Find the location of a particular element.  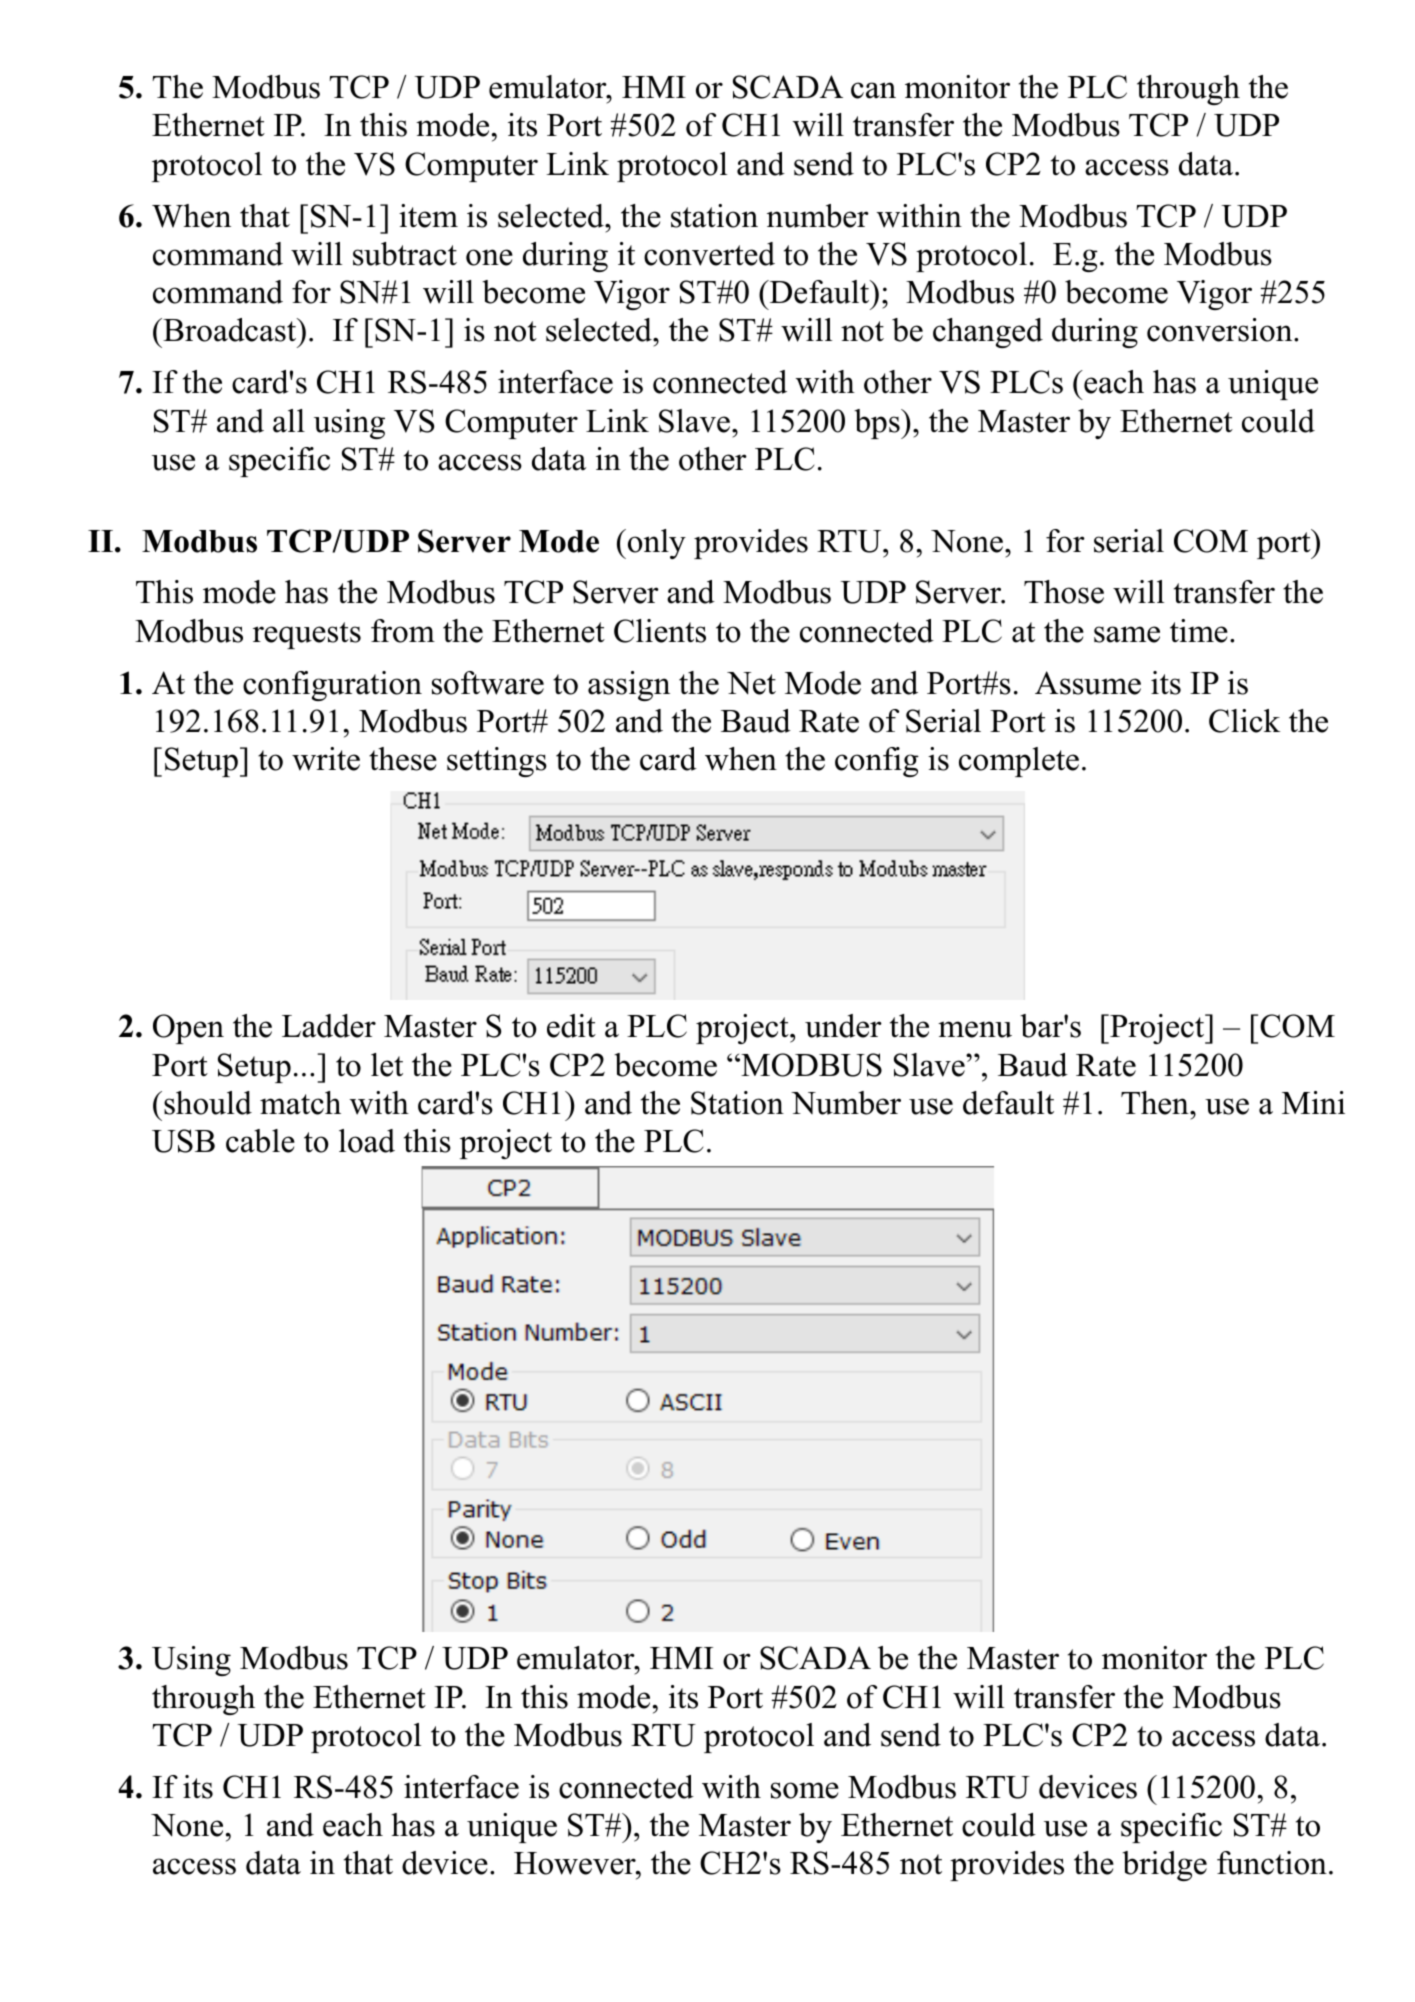

However is located at coordinates (576, 1863).
